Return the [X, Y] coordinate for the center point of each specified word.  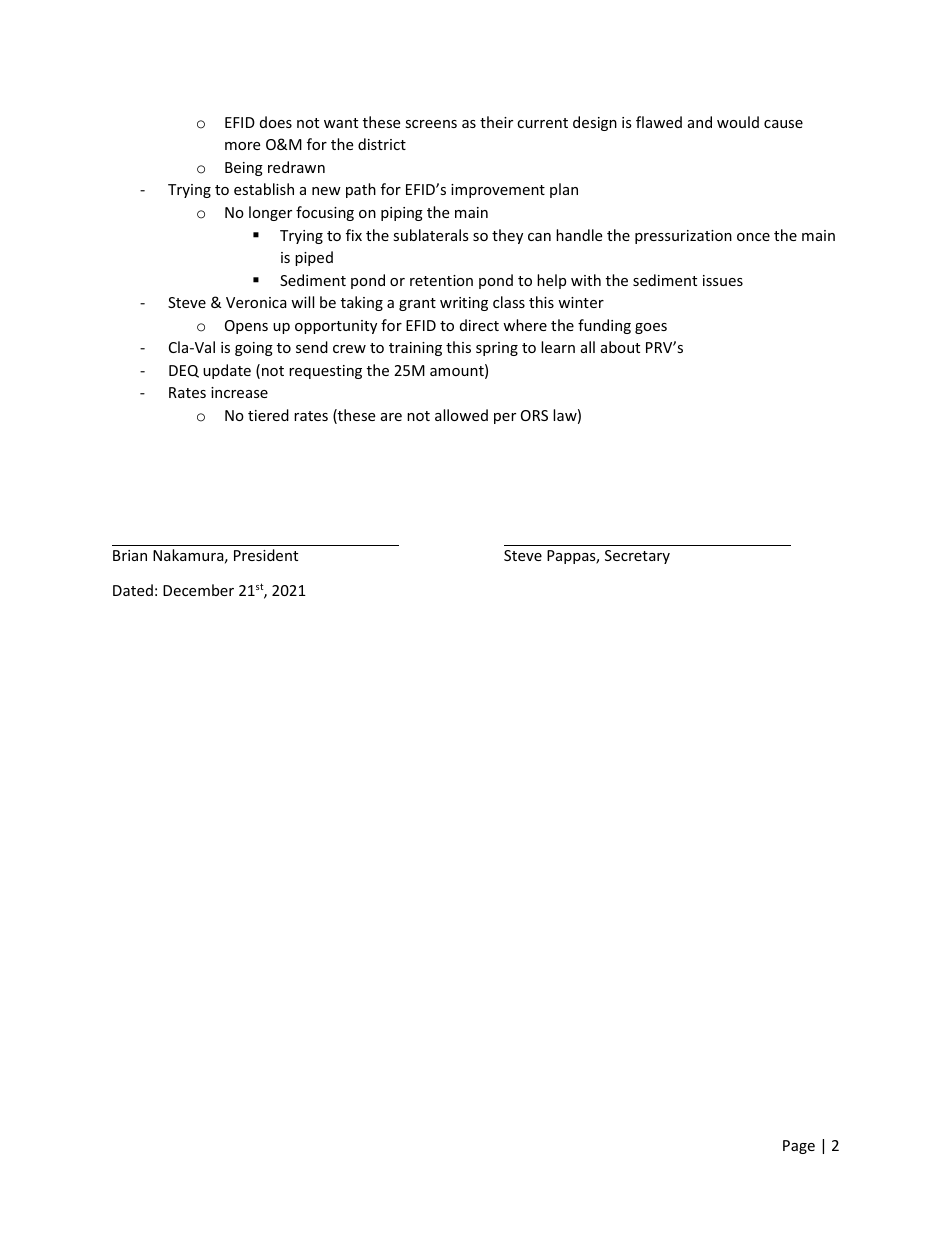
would [738, 122]
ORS [534, 415]
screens [431, 124]
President [266, 555]
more [242, 146]
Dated [133, 590]
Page [799, 1147]
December [198, 590]
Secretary [637, 557]
